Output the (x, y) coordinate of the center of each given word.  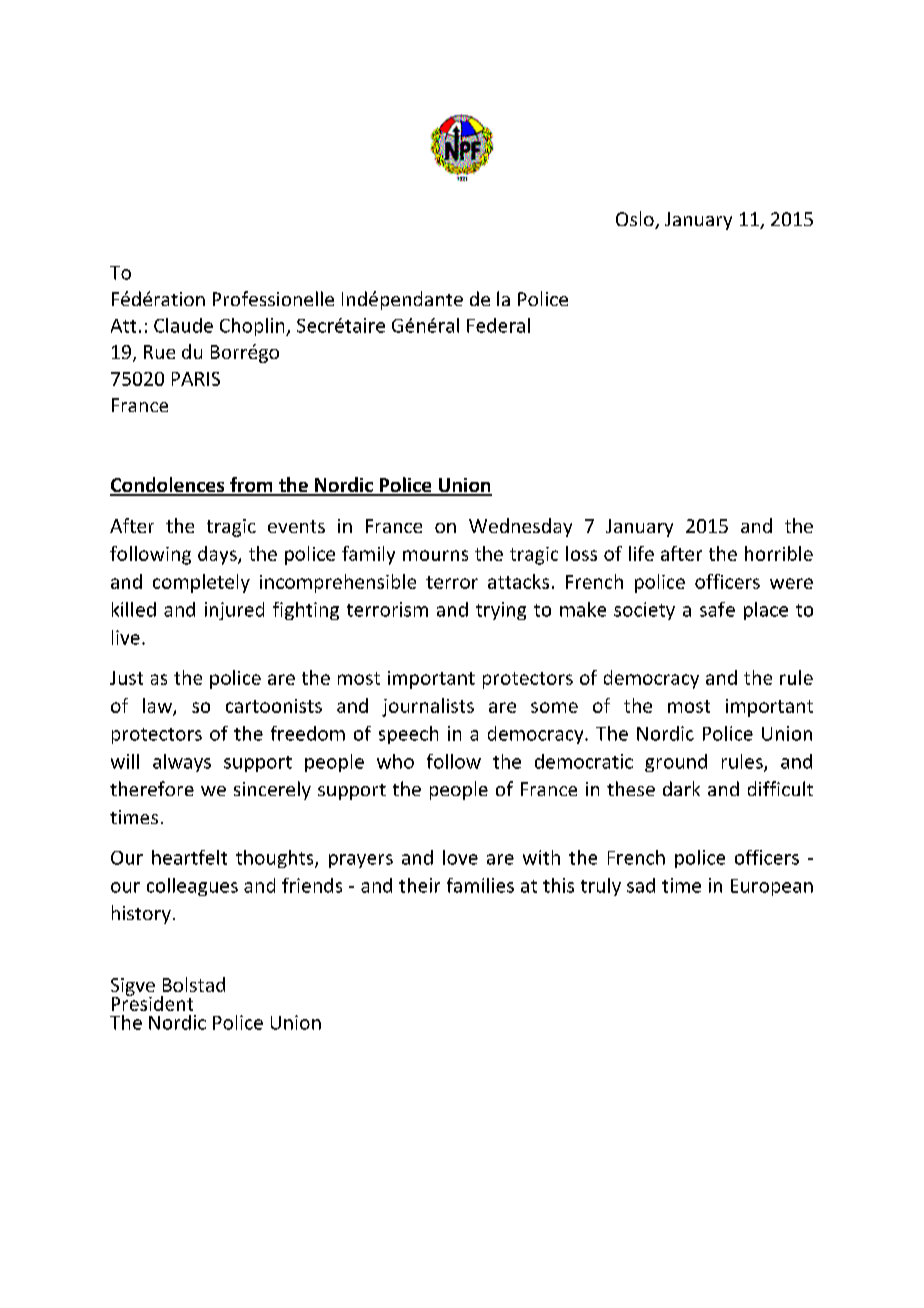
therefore (152, 788)
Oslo (636, 220)
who (395, 761)
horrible (779, 553)
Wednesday (520, 527)
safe (717, 609)
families (480, 885)
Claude (183, 325)
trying (501, 611)
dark (681, 788)
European (772, 887)
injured (234, 611)
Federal (498, 325)
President (152, 1002)
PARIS (196, 379)
